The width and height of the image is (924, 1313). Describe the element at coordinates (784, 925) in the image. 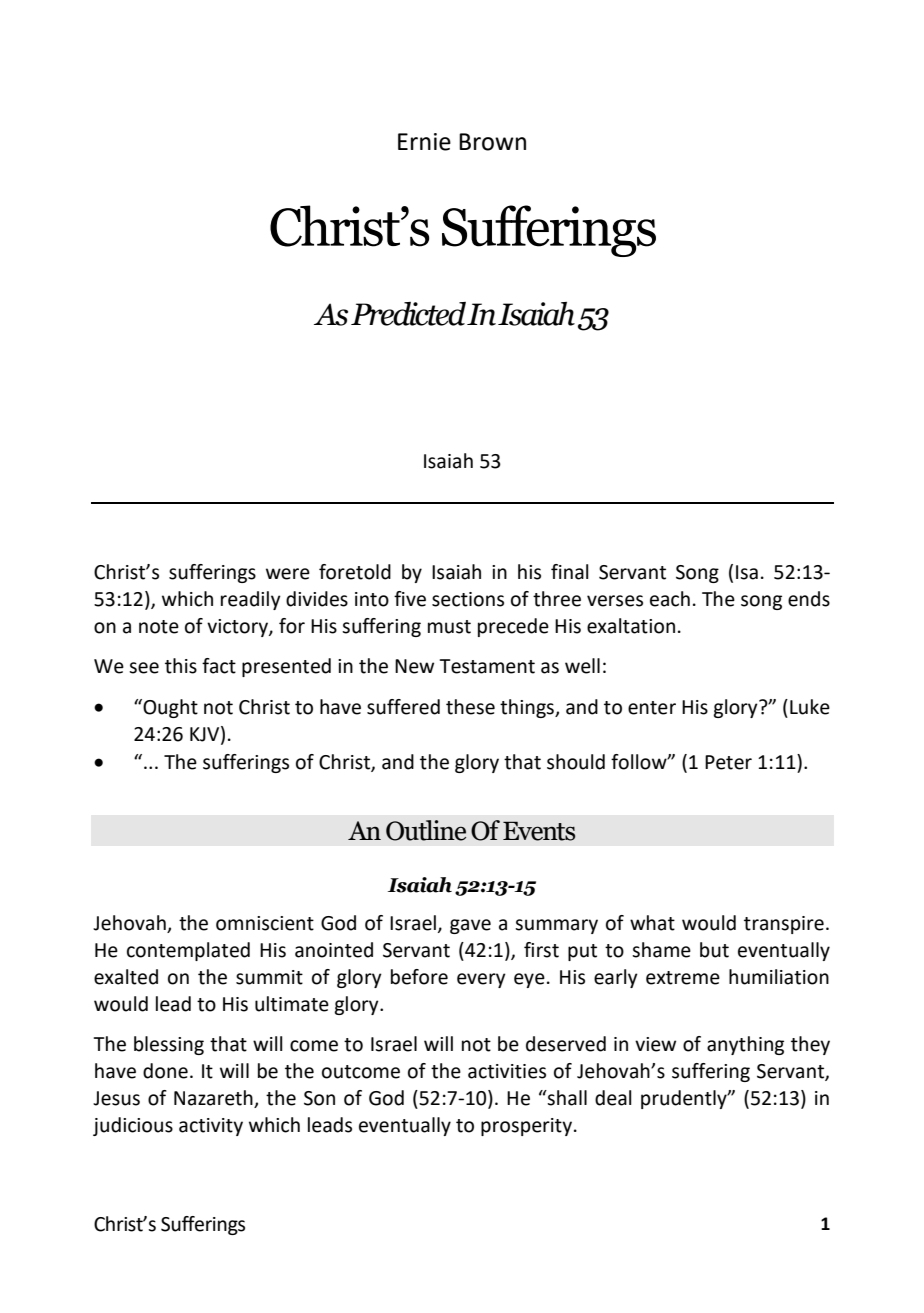

I see `transpire` at that location.
